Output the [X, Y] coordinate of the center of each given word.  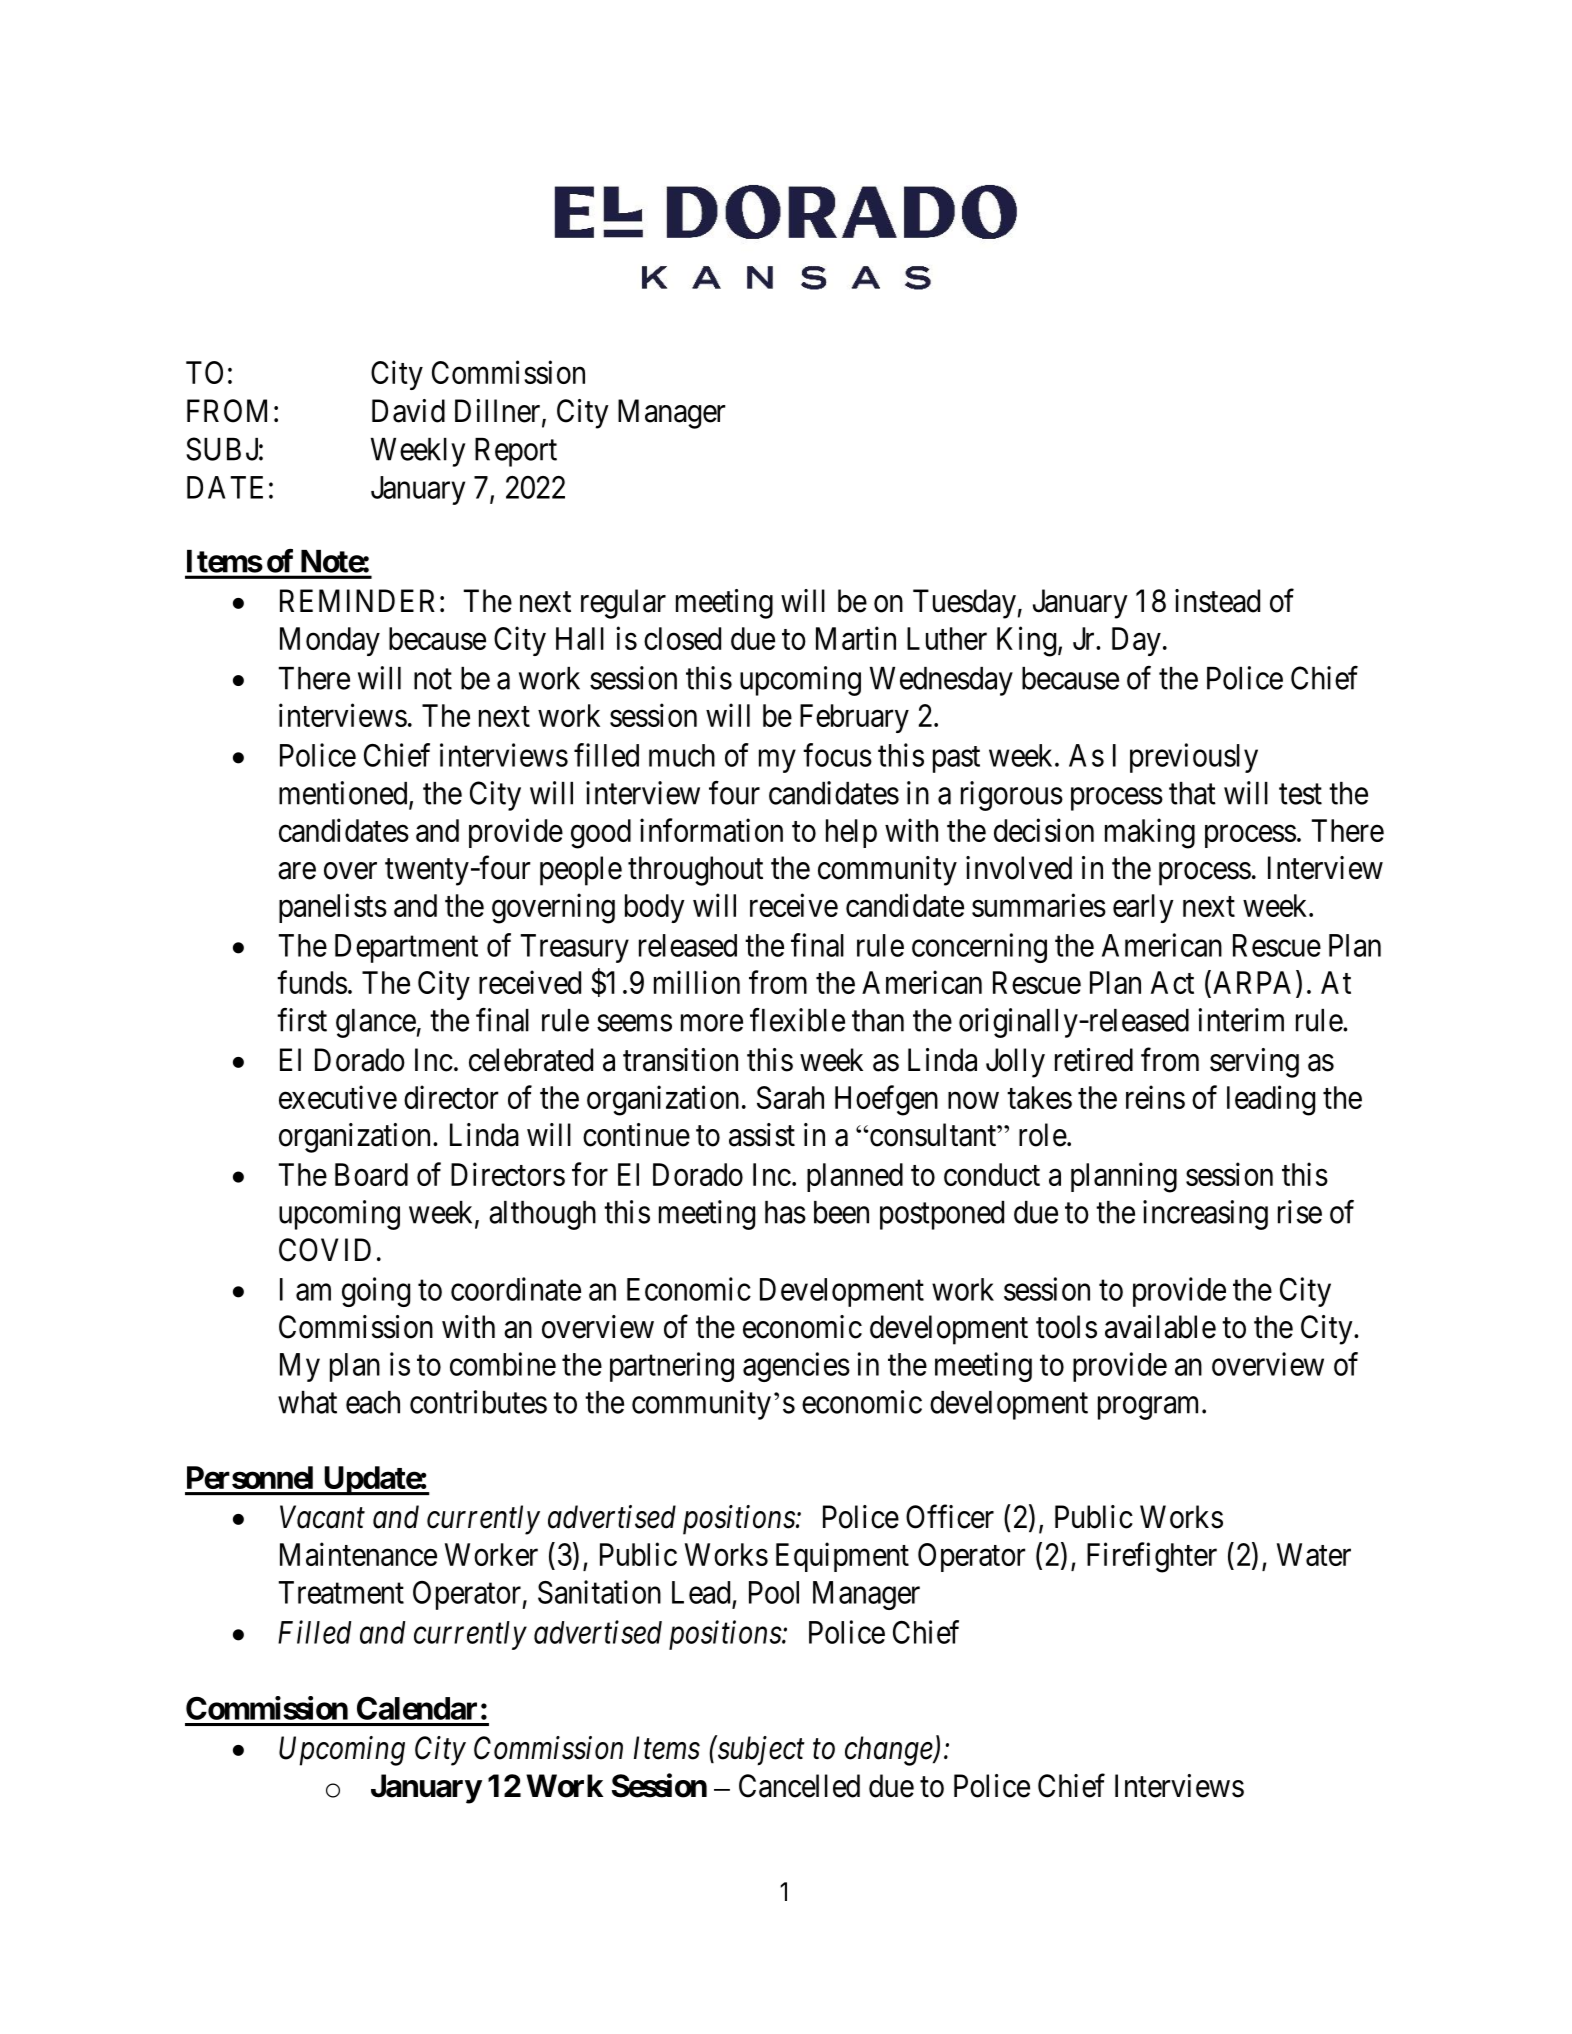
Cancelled [799, 1786]
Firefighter [1152, 1557]
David [408, 411]
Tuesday [964, 604]
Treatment [341, 1592]
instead [1217, 601]
